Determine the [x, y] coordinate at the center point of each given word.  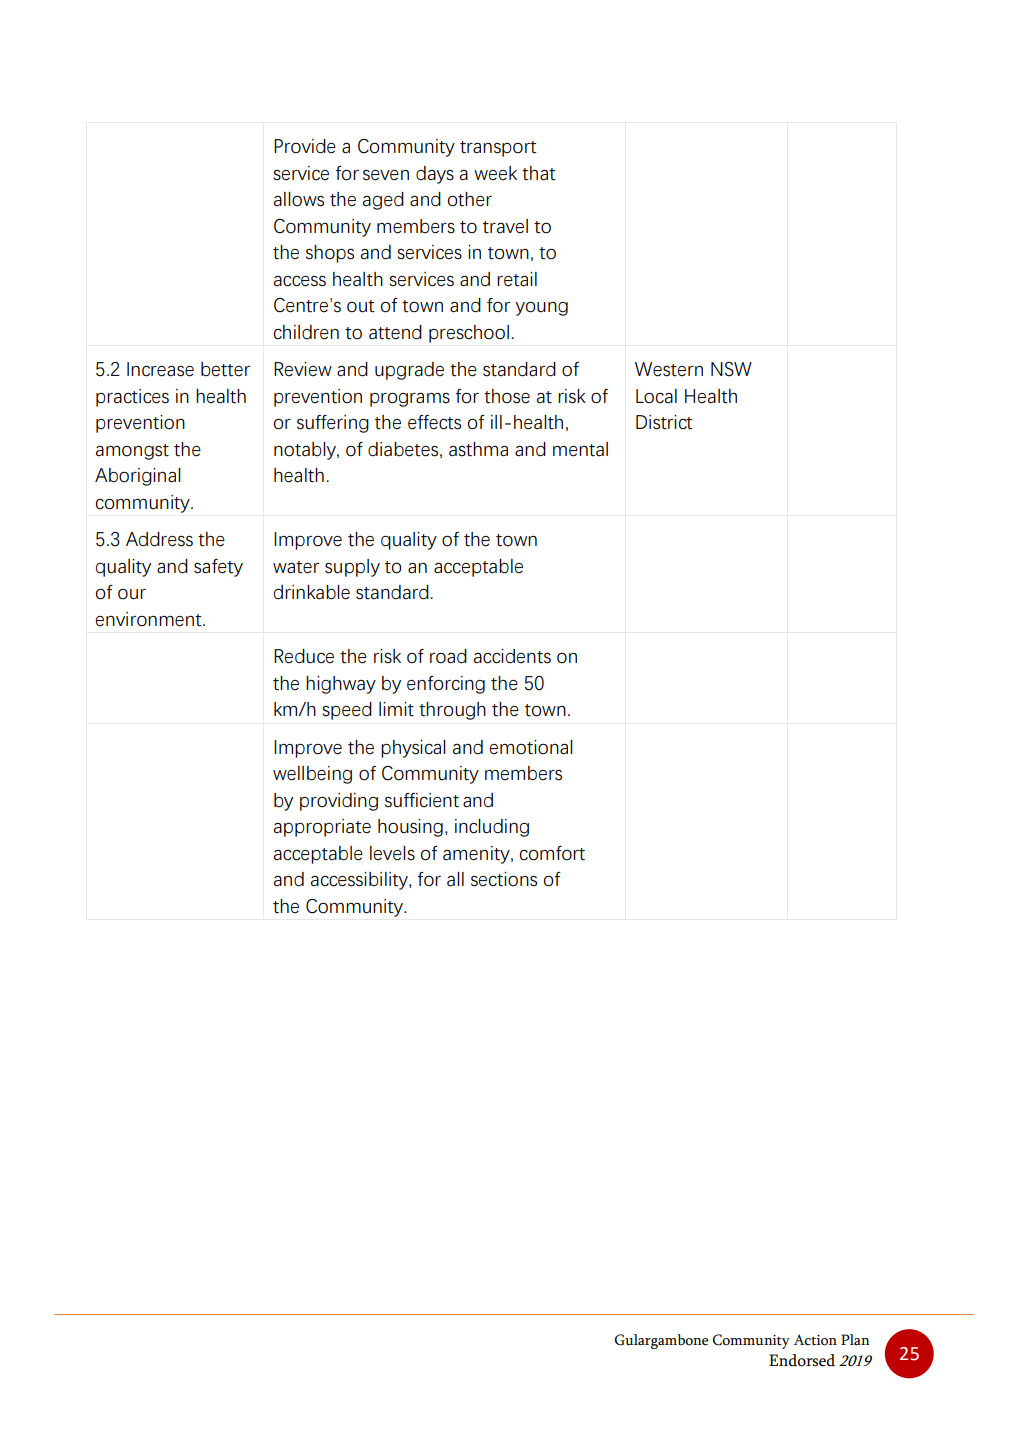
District [664, 422]
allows [299, 199]
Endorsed [802, 1360]
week [495, 173]
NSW [731, 369]
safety [218, 568]
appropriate [322, 828]
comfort [552, 853]
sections [504, 879]
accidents [512, 656]
